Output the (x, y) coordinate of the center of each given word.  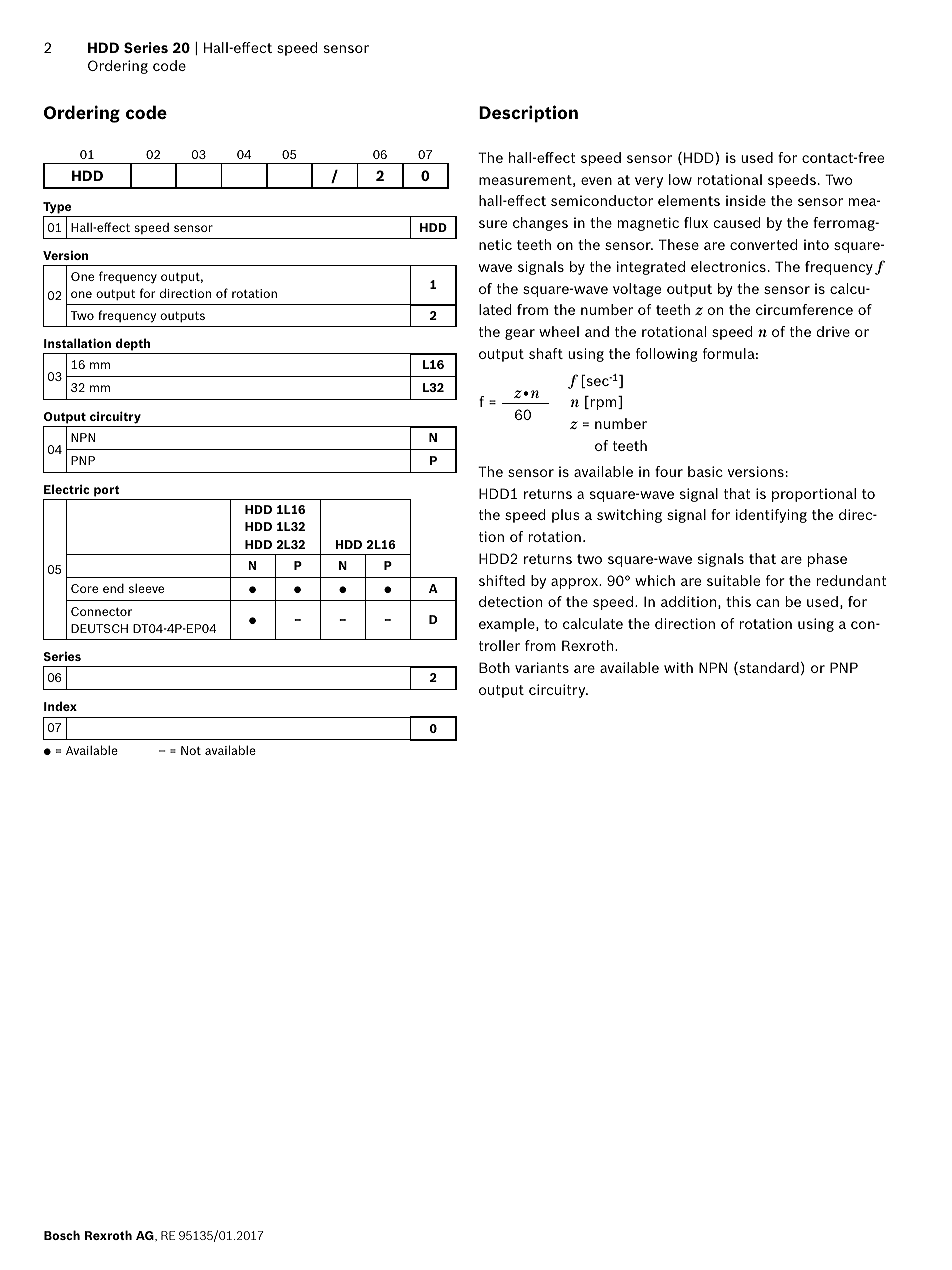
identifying (771, 516)
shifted (502, 580)
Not (191, 750)
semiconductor (602, 200)
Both (494, 667)
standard (768, 668)
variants (542, 667)
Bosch (62, 1235)
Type (57, 208)
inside (746, 200)
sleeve (146, 588)
